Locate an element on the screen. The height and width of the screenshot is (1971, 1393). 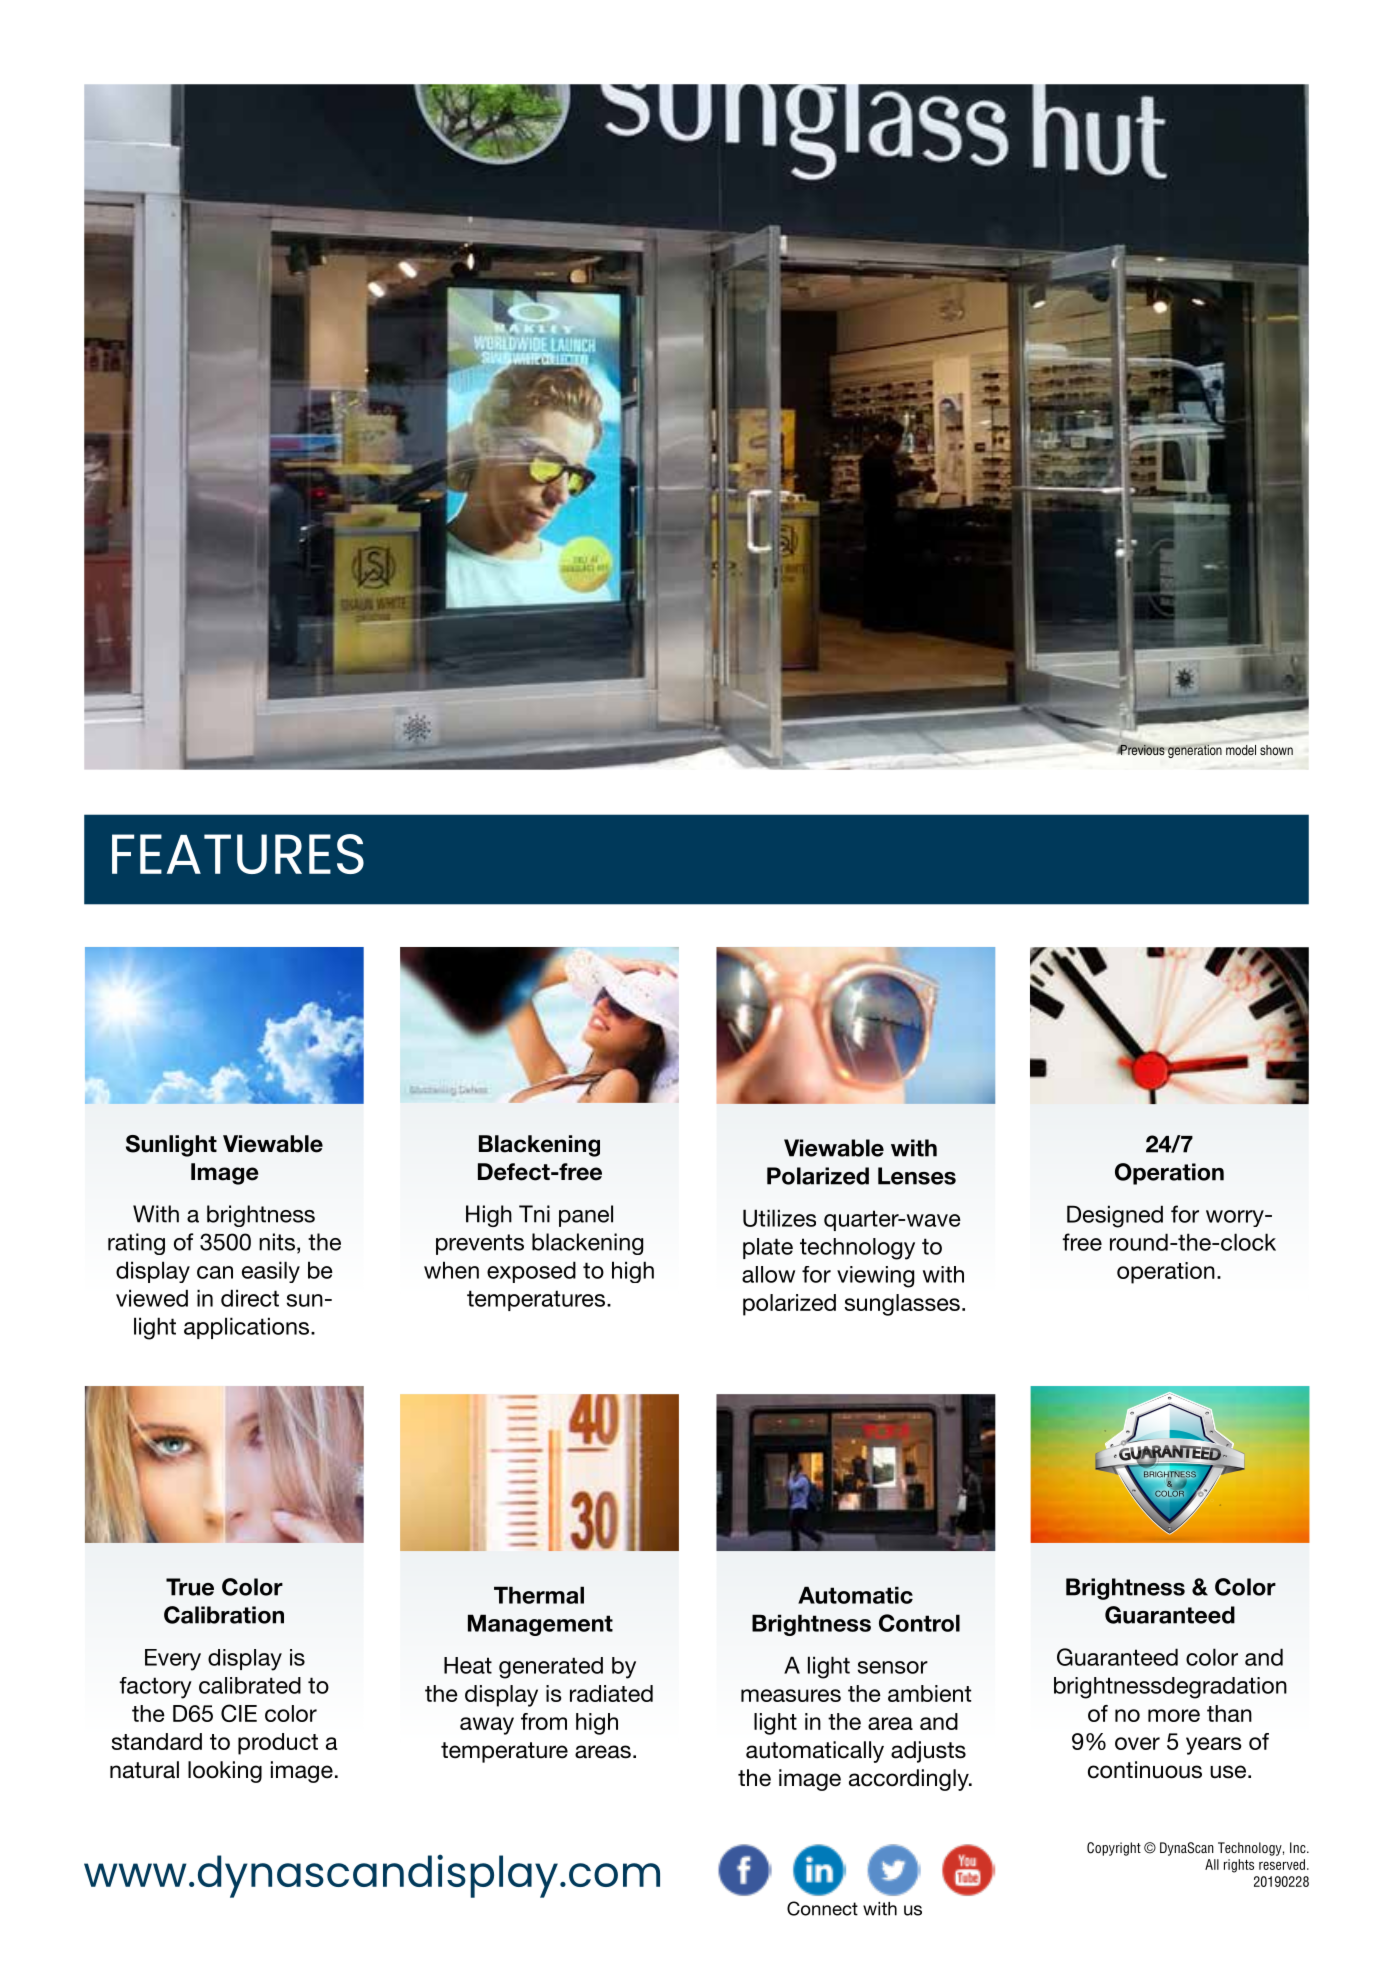
looking is located at coordinates (225, 1772).
